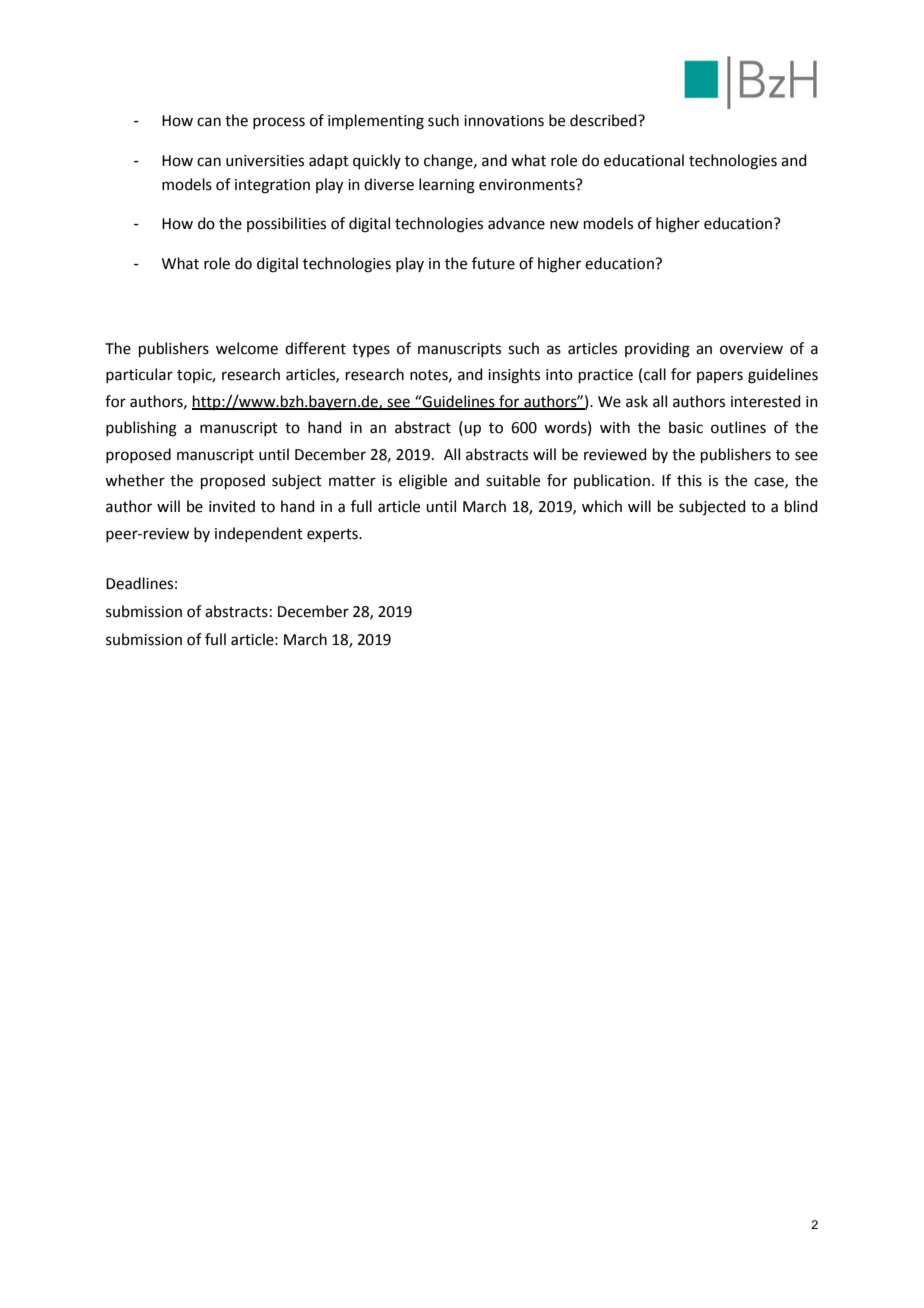  Describe the element at coordinates (604, 120) in the page. I see `described` at that location.
